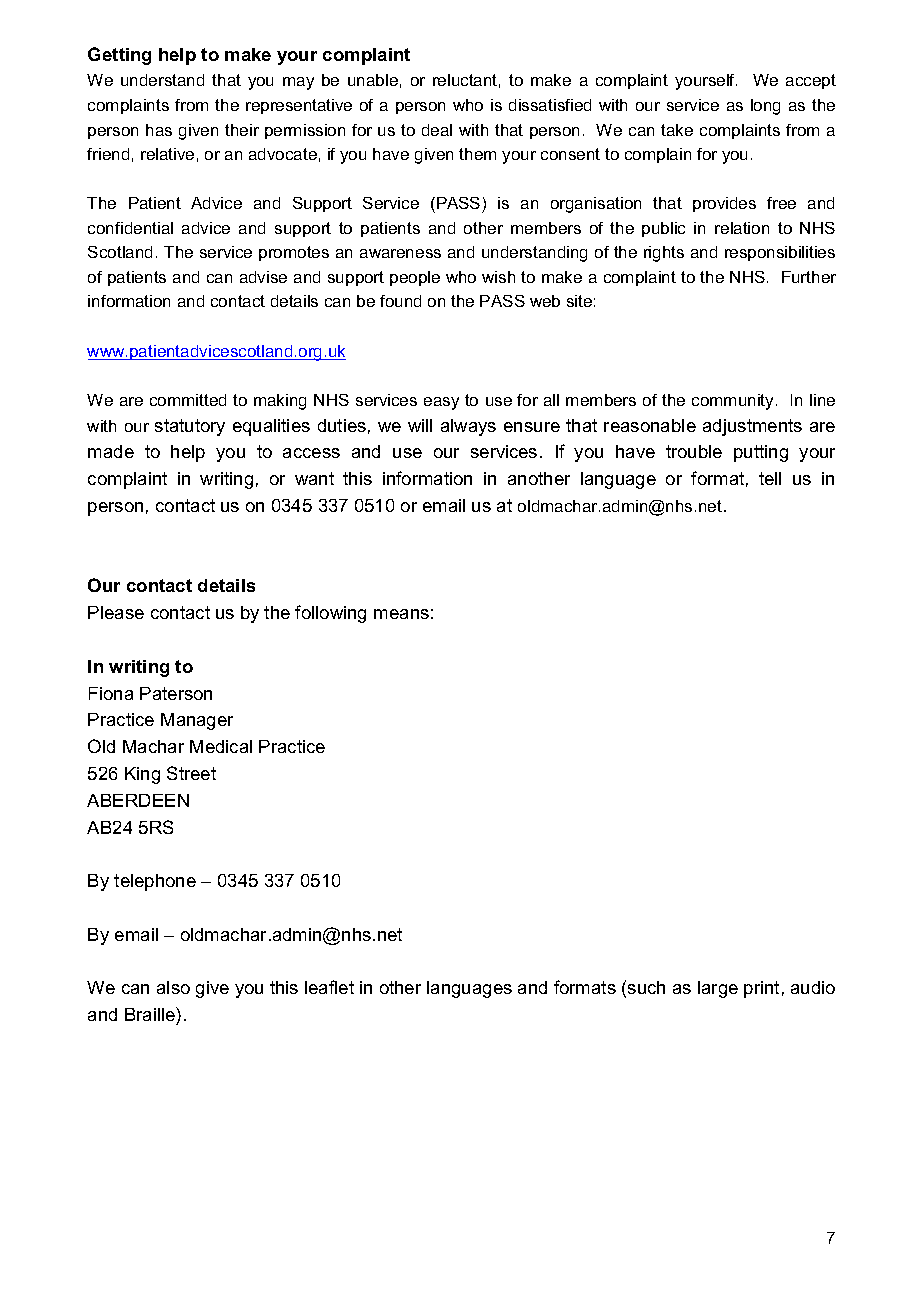 Image resolution: width=924 pixels, height=1308 pixels. I want to click on also, so click(173, 987).
